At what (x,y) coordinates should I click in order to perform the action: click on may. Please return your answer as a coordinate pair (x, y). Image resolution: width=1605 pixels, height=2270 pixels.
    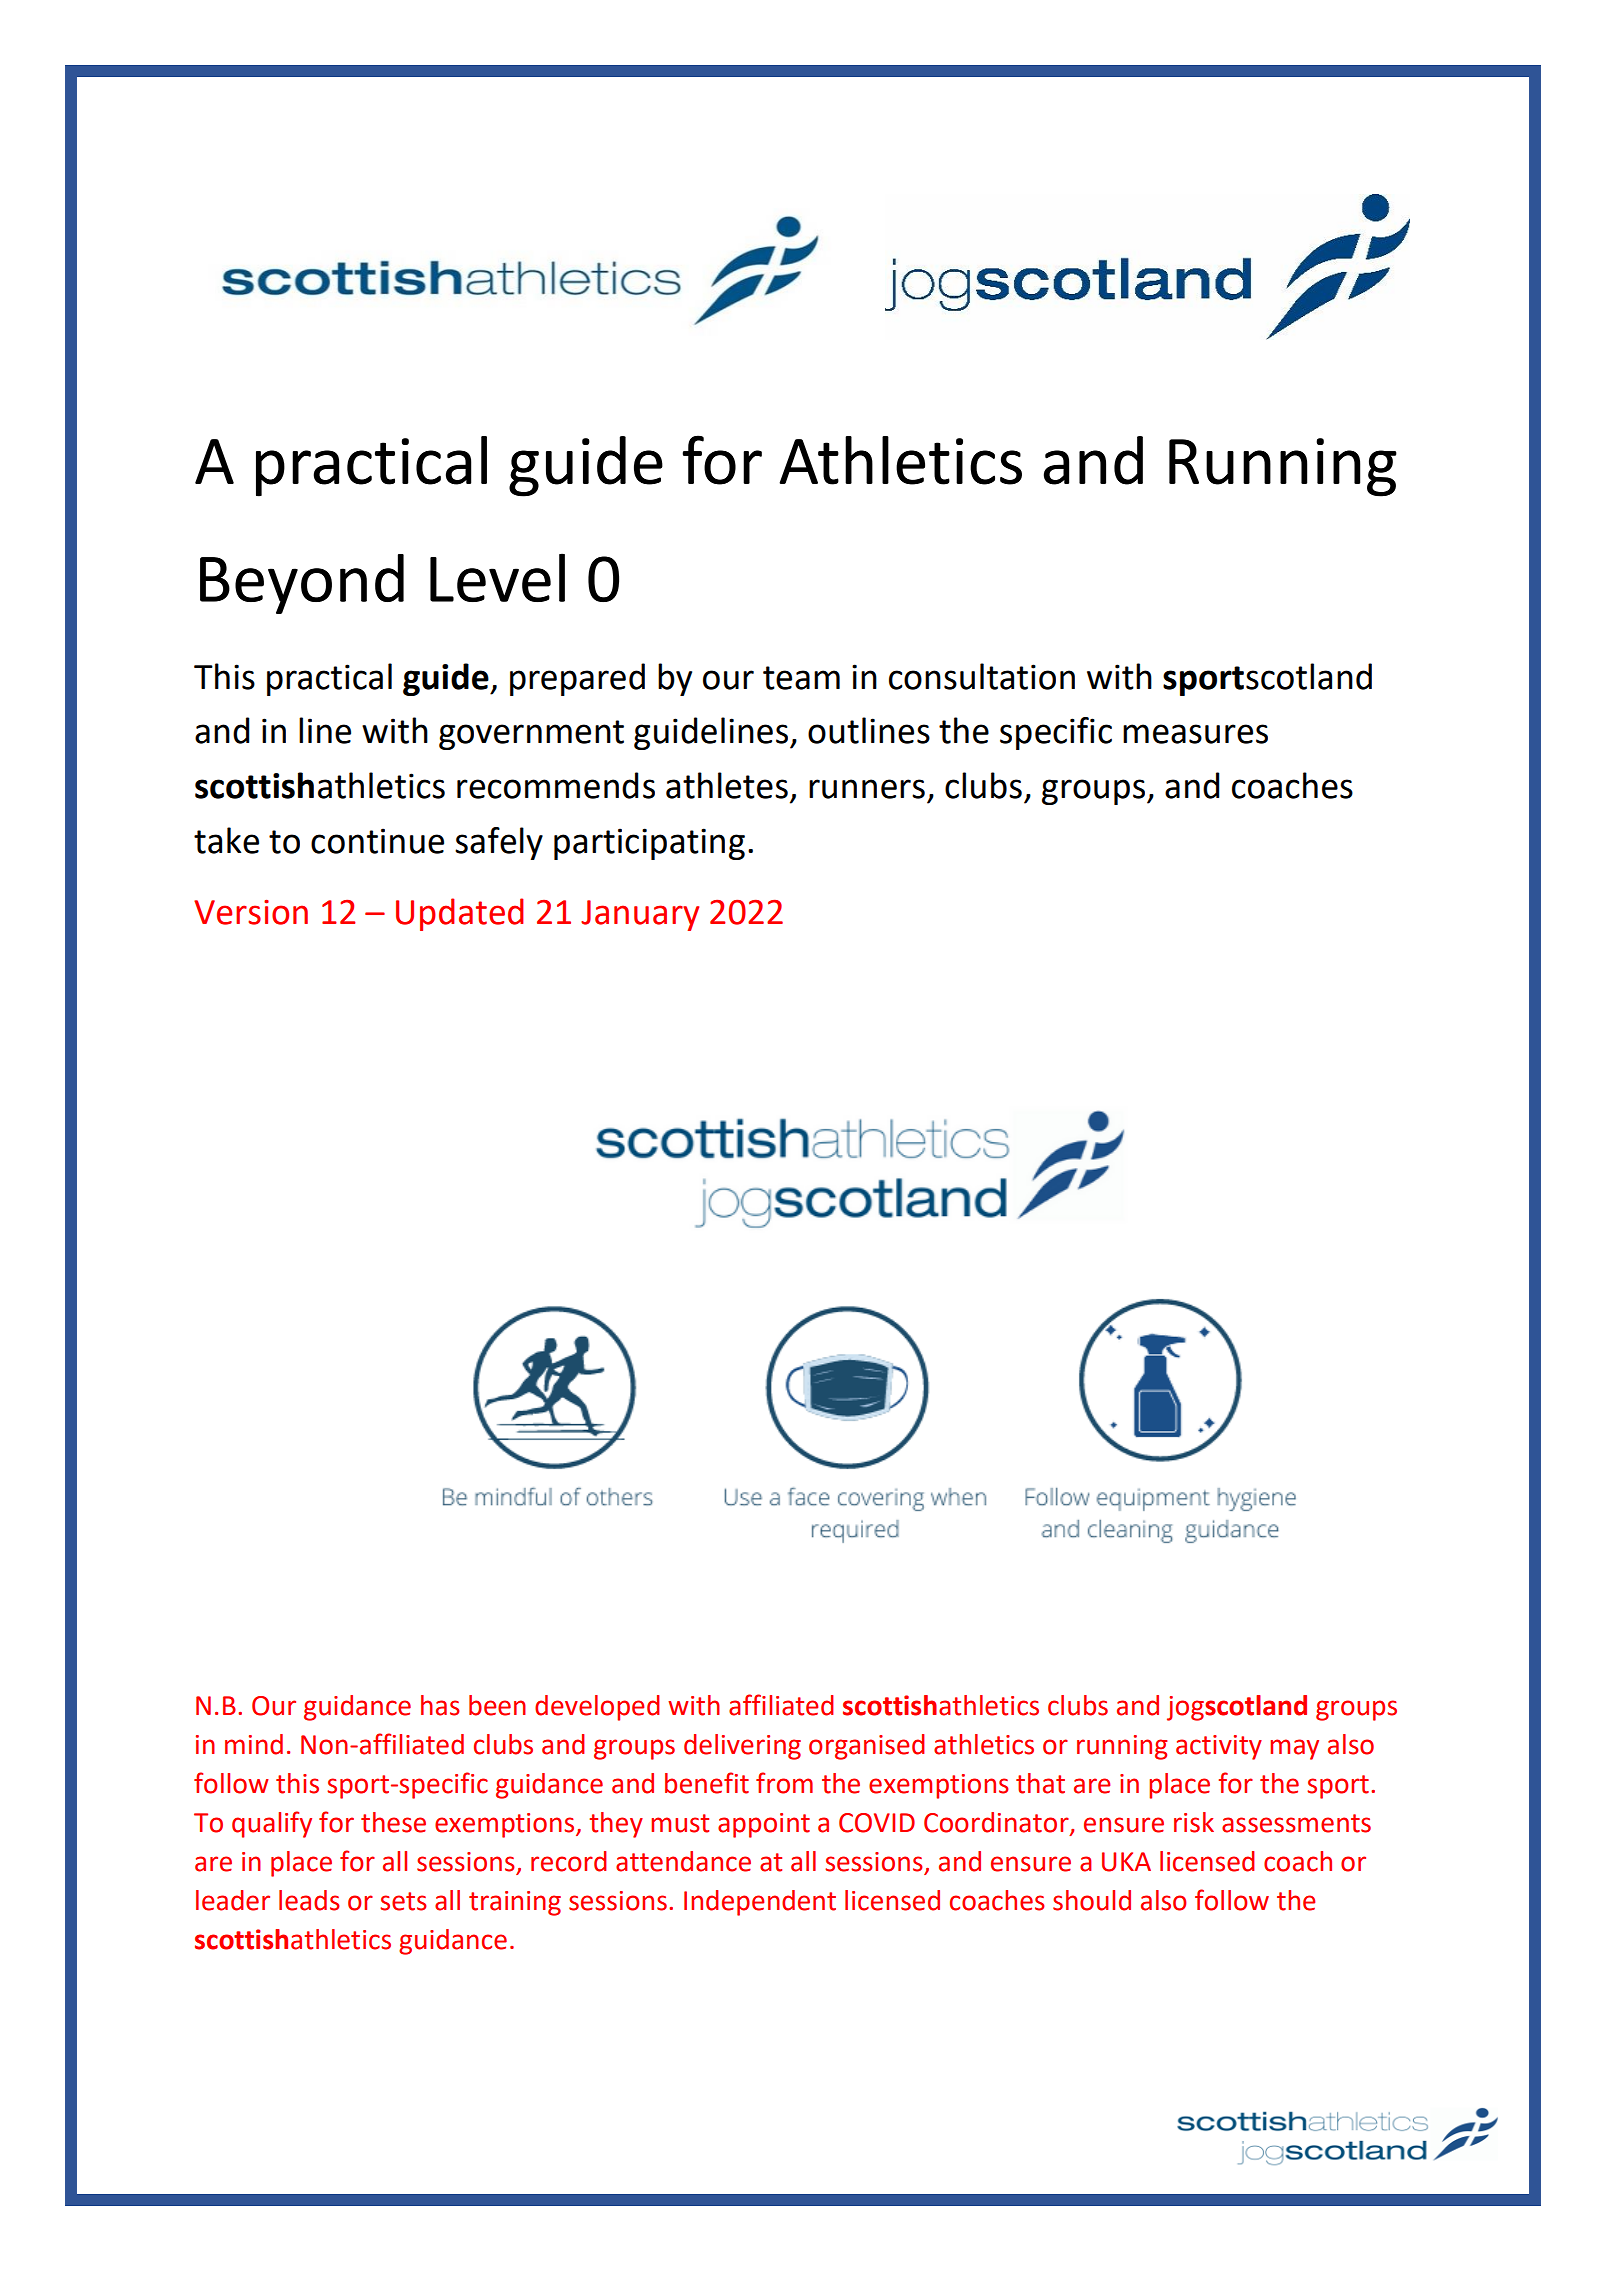
    Looking at the image, I should click on (1294, 1749).
